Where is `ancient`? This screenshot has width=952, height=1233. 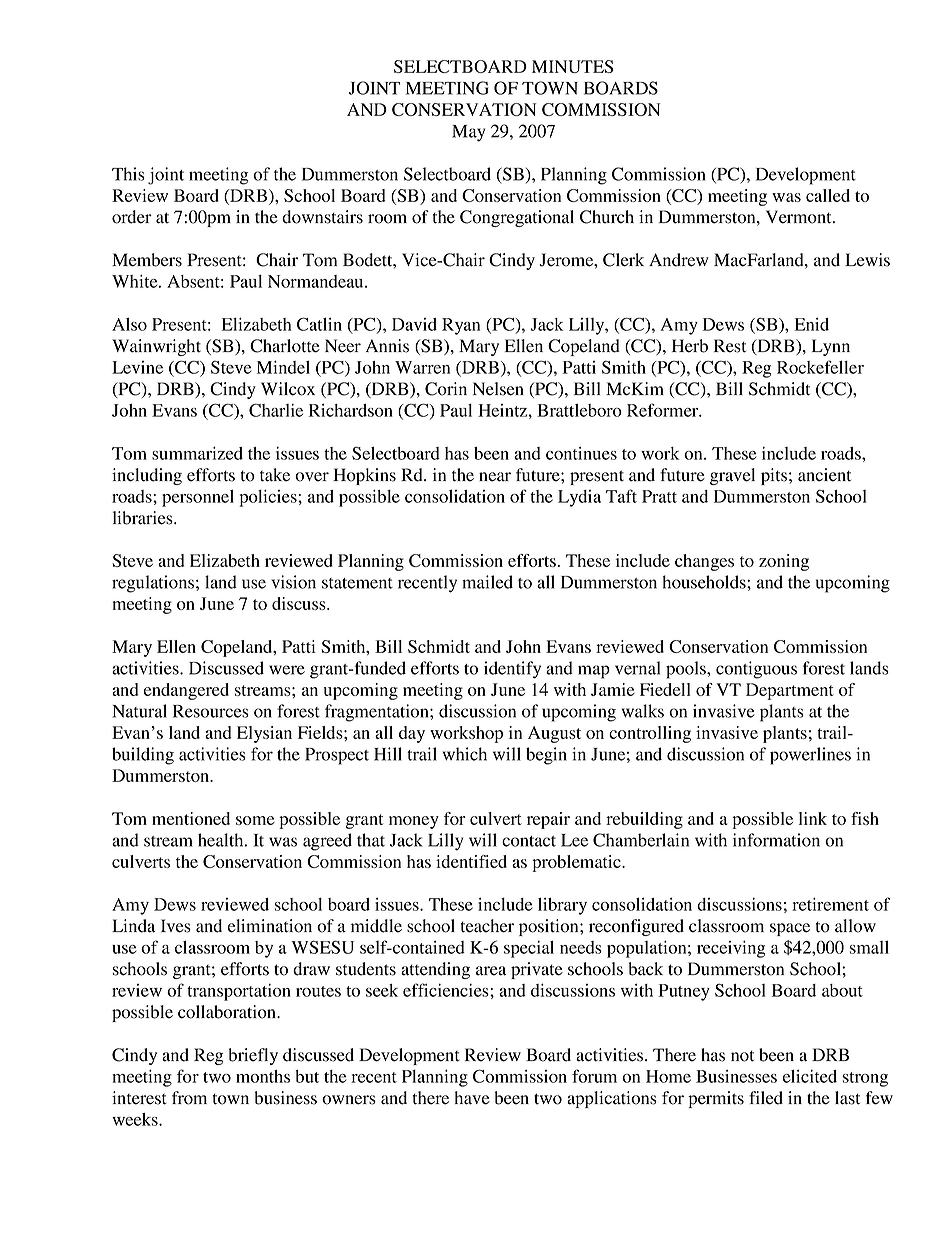 ancient is located at coordinates (824, 475).
